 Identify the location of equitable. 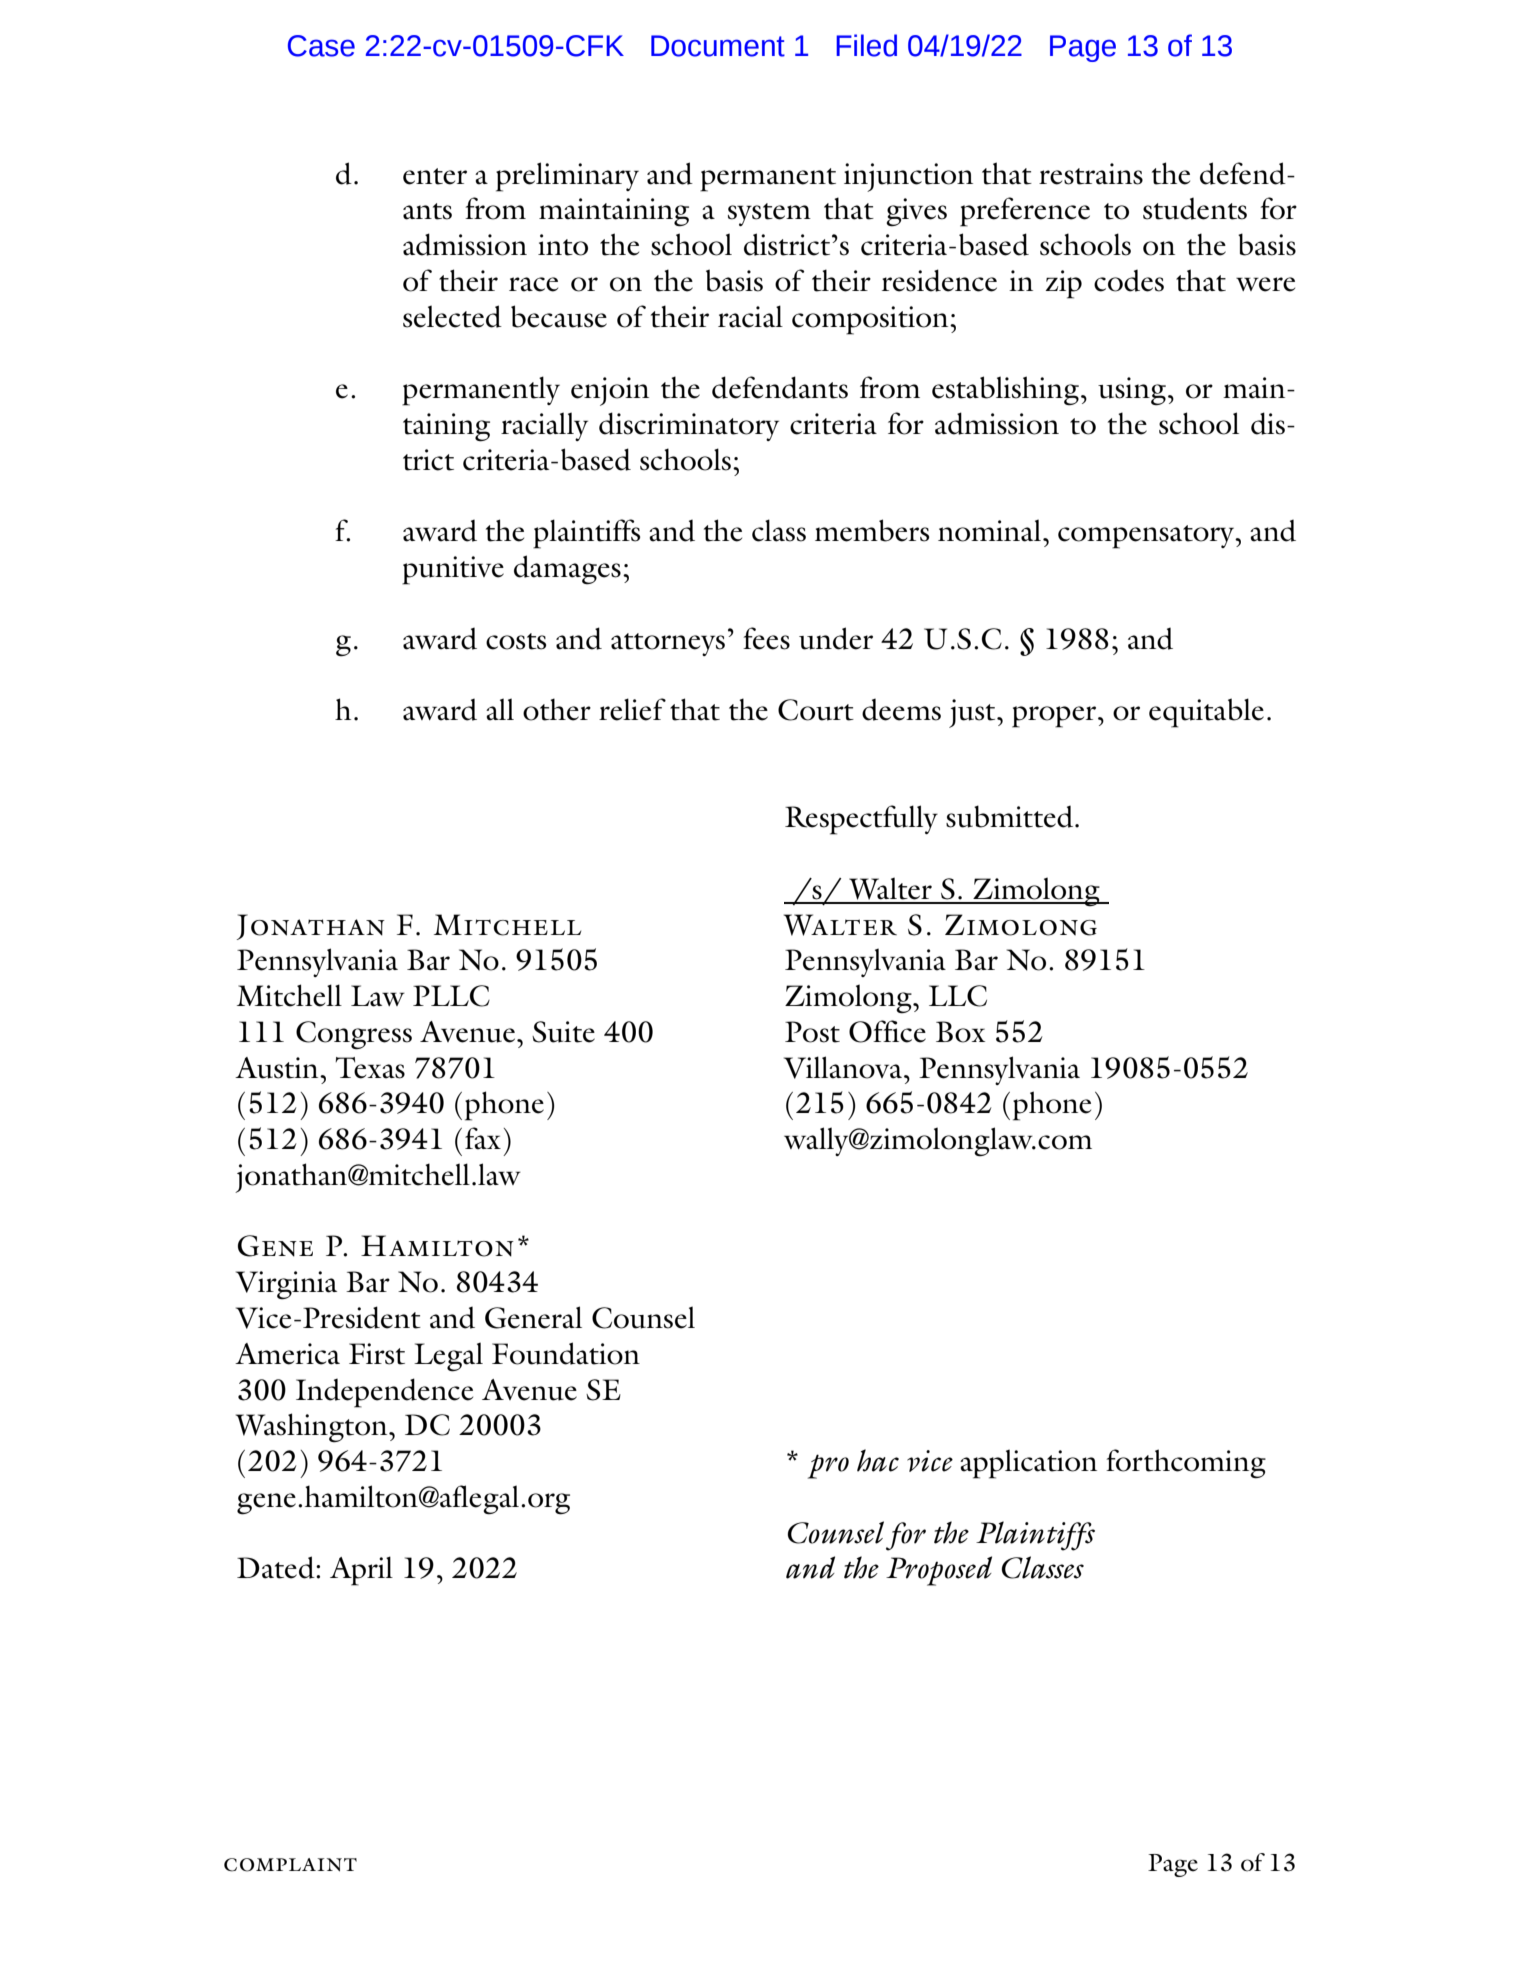
(1206, 713).
